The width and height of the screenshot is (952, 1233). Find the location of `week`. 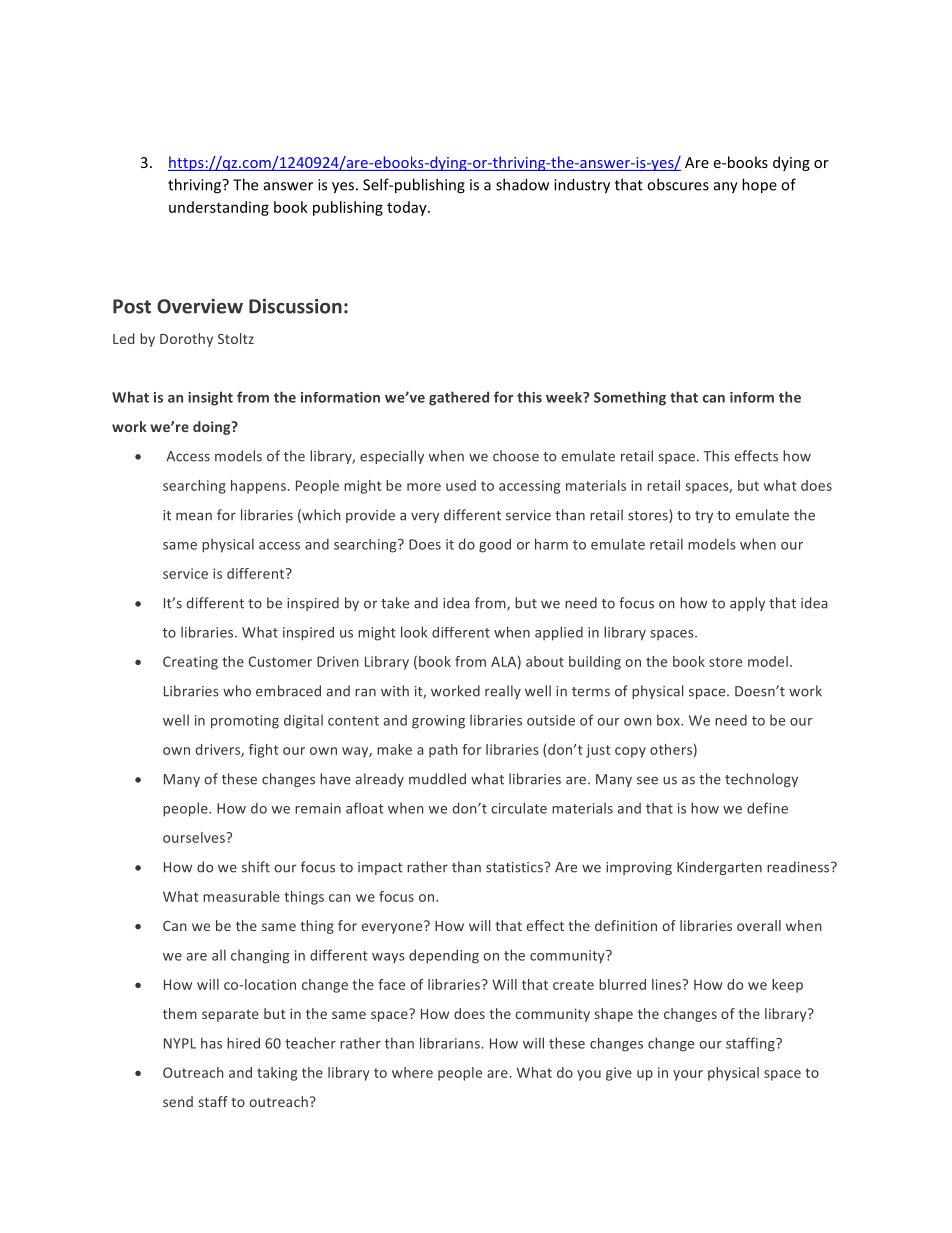

week is located at coordinates (565, 397).
